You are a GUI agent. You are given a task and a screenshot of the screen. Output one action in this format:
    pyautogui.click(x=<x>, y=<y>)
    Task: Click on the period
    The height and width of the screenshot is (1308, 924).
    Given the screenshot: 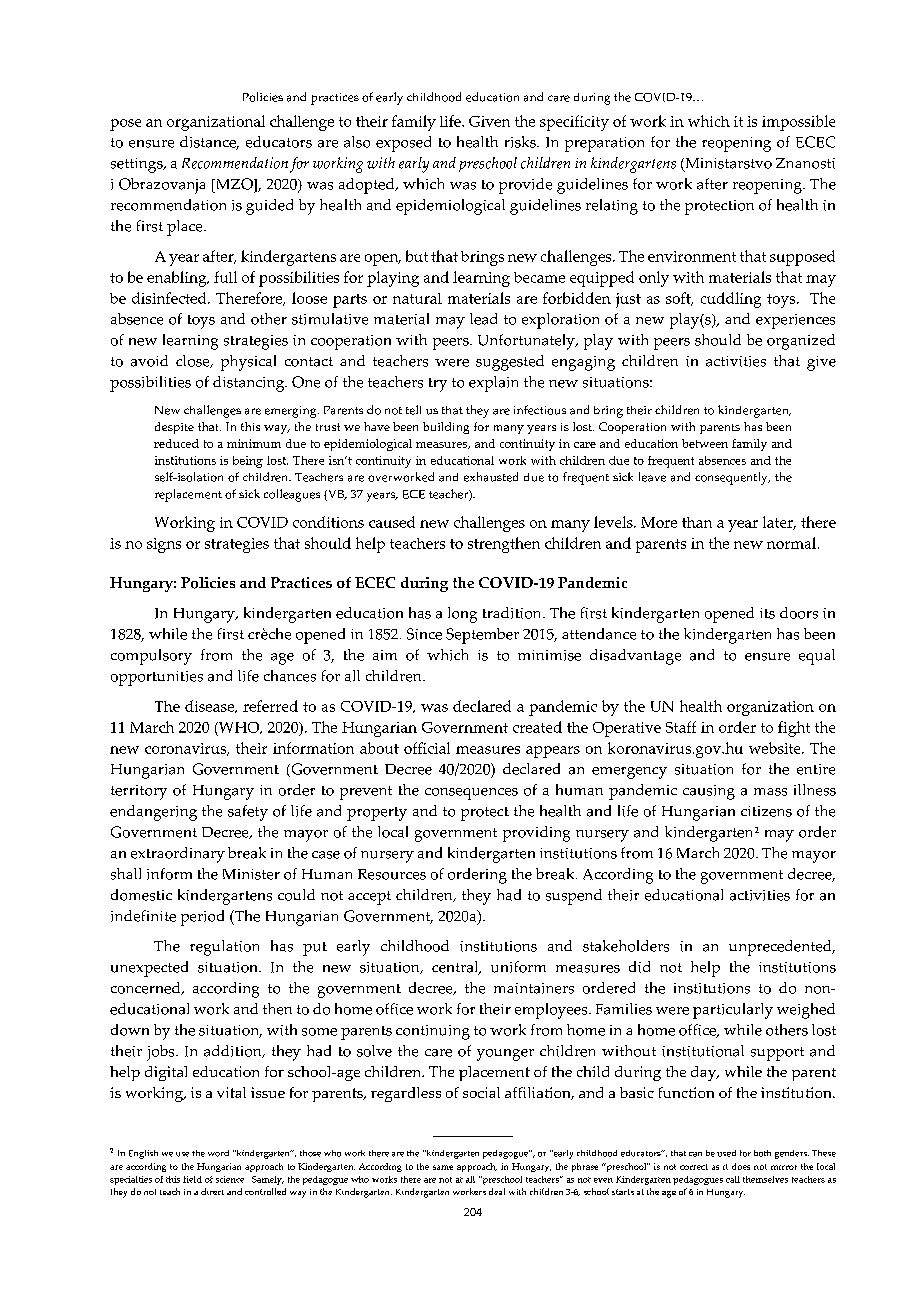 What is the action you would take?
    pyautogui.click(x=202, y=918)
